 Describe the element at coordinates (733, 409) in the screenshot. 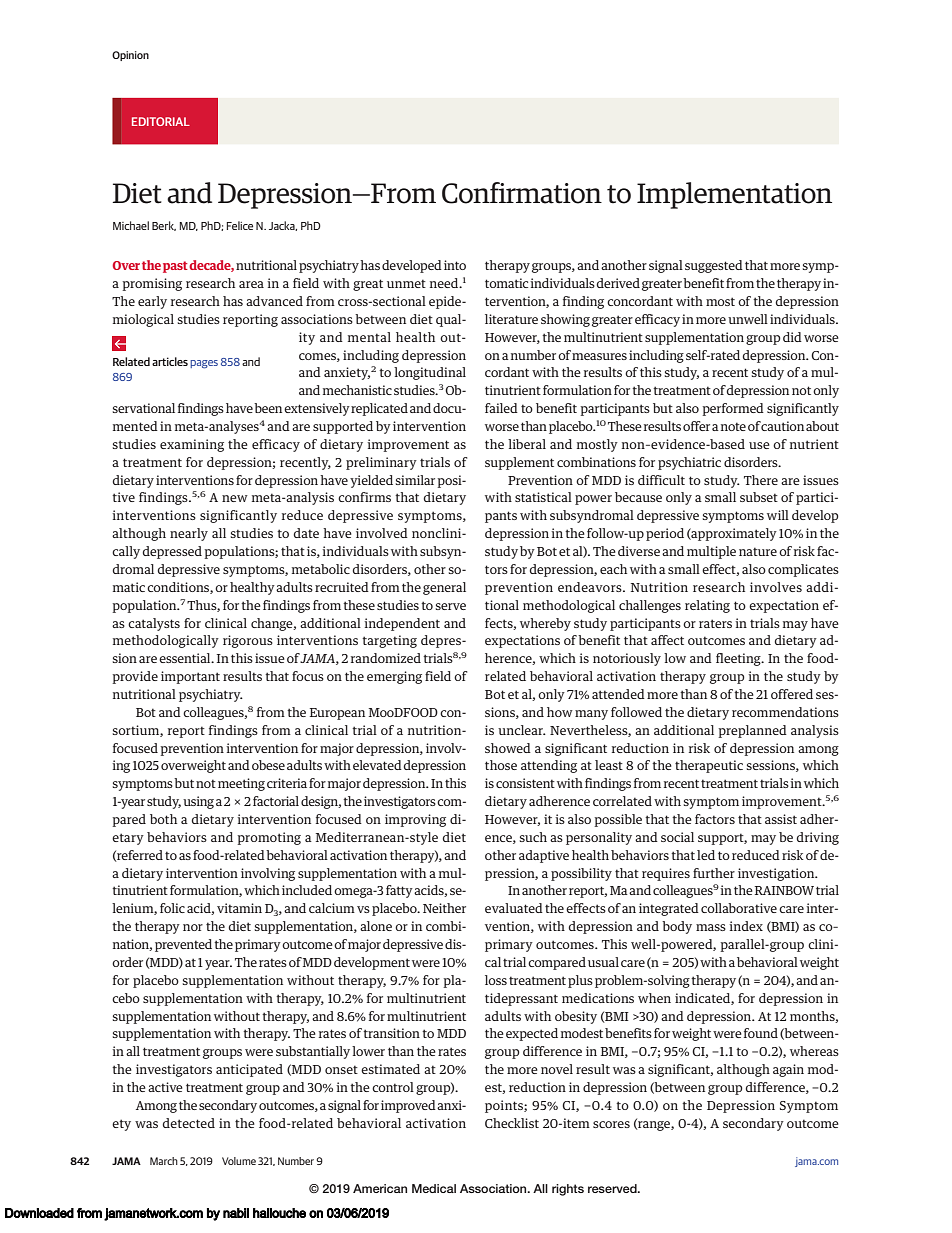

I see `performed` at that location.
